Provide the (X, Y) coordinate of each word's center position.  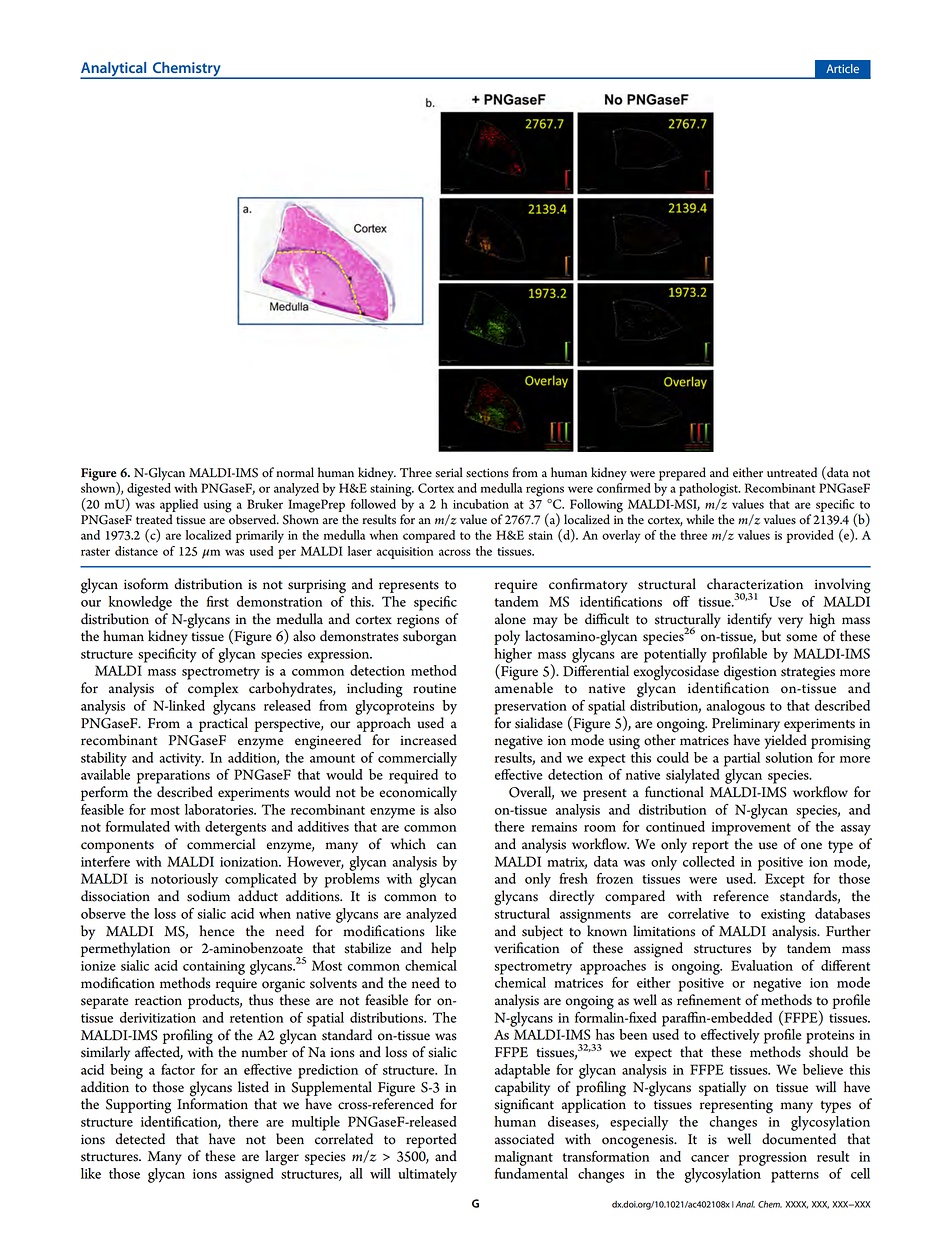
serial (449, 472)
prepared (682, 474)
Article (842, 68)
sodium (208, 896)
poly (507, 637)
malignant (524, 1158)
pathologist (709, 490)
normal (295, 472)
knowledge (140, 603)
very (790, 622)
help (443, 949)
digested (148, 491)
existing (783, 916)
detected (140, 1139)
